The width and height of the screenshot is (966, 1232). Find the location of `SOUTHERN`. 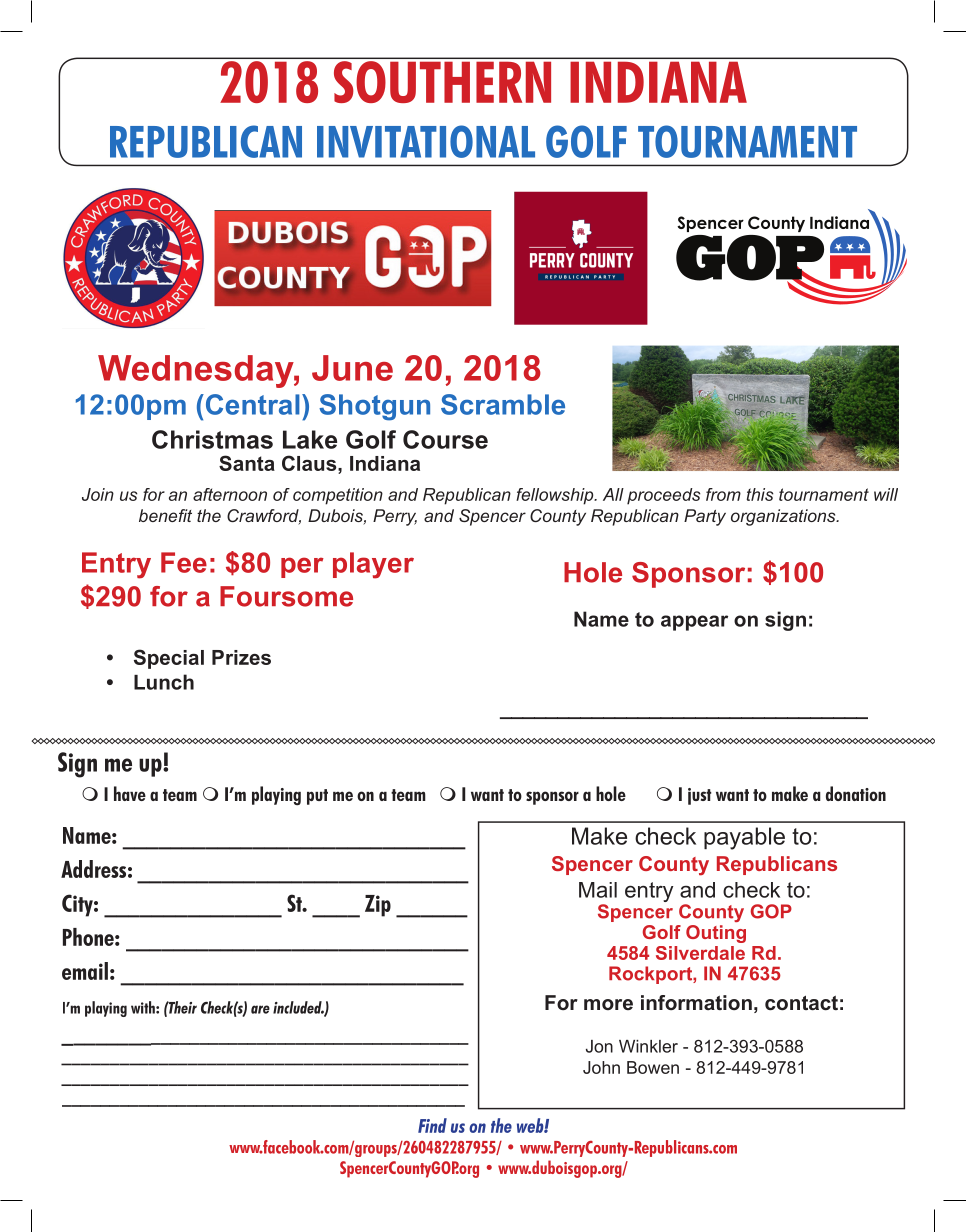

SOUTHERN is located at coordinates (442, 82).
